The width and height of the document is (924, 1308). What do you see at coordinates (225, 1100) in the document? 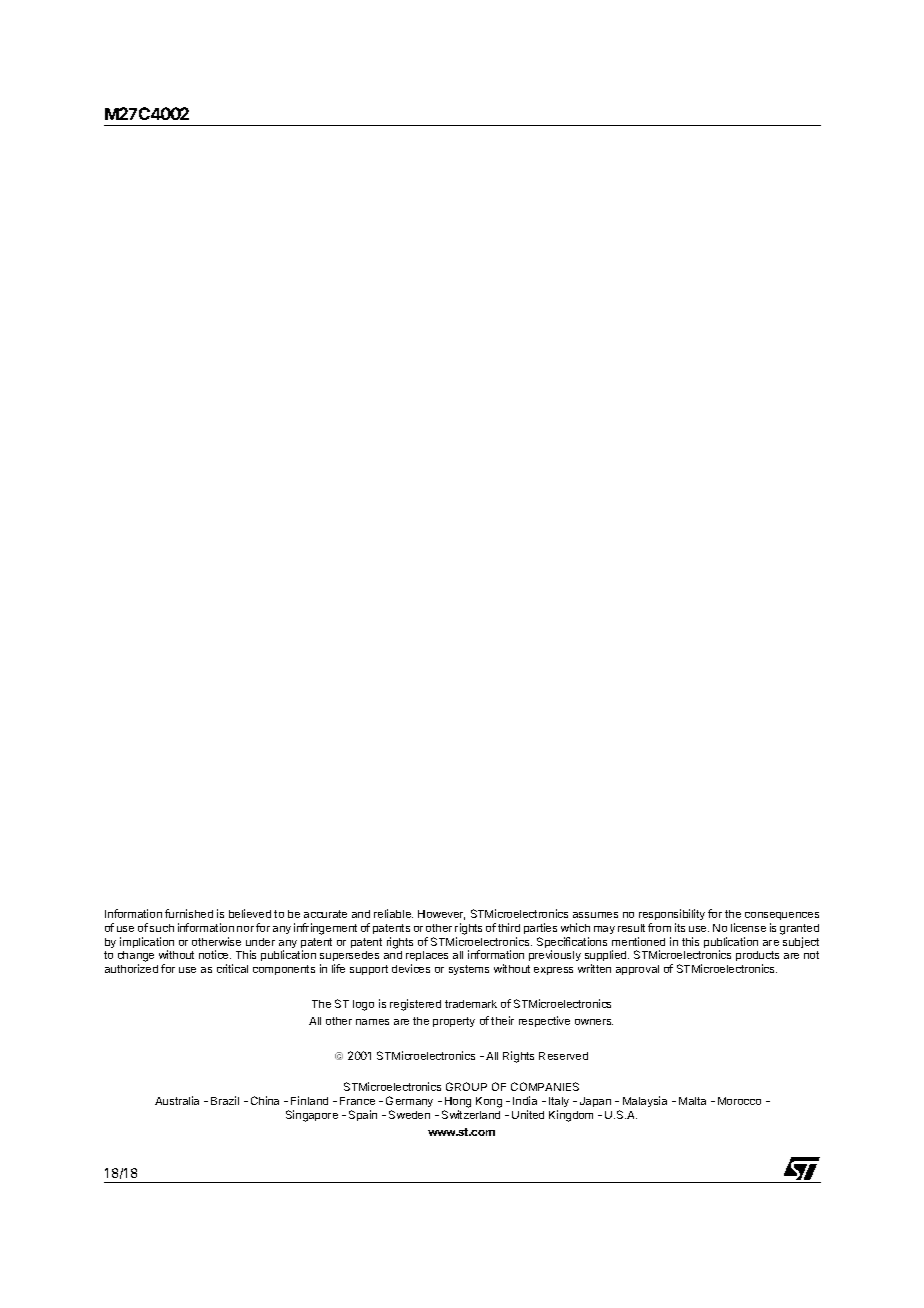
I see `Brazil` at bounding box center [225, 1100].
